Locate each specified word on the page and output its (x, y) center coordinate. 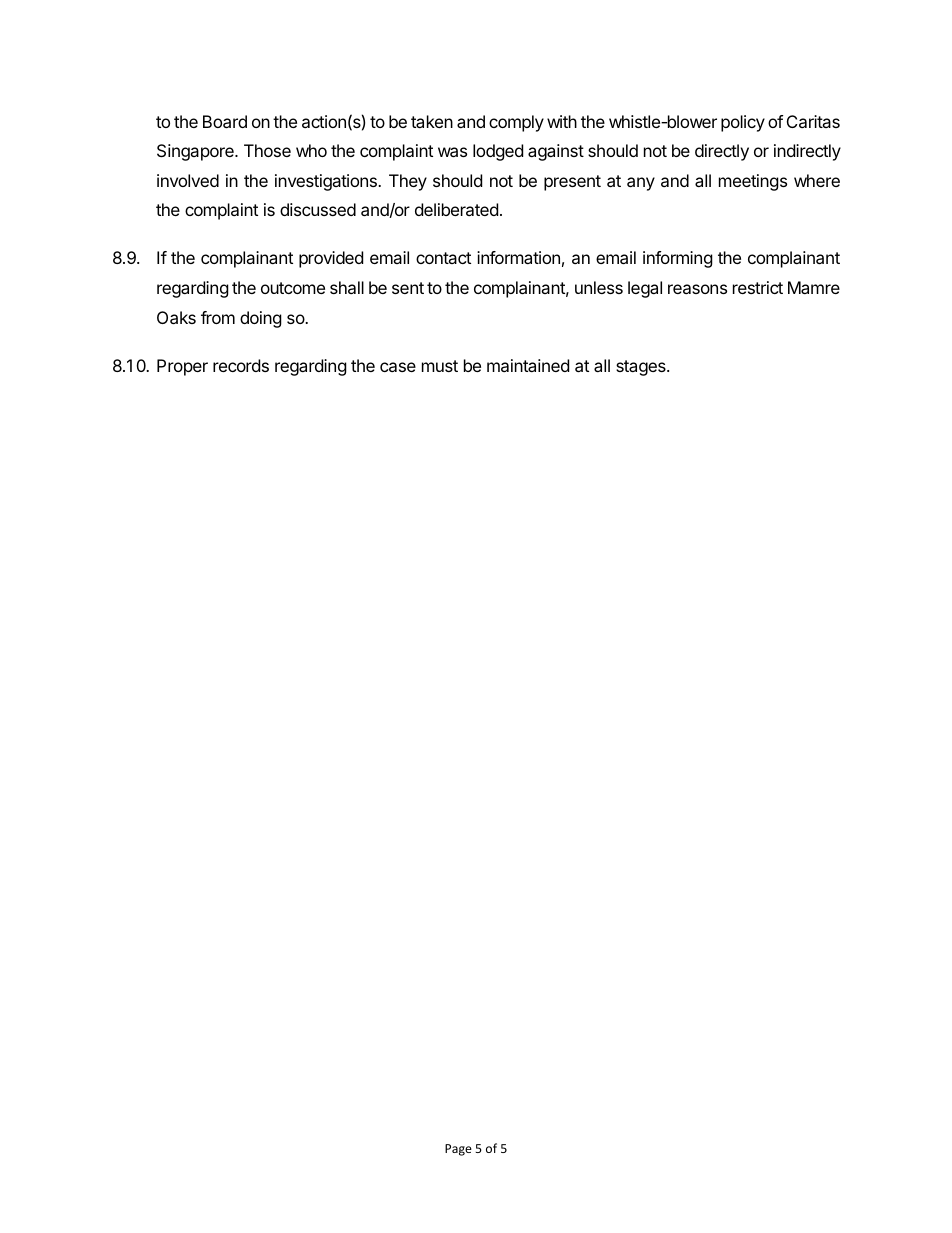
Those (267, 150)
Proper (182, 367)
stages (642, 368)
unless (599, 287)
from (218, 317)
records (241, 365)
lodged (498, 152)
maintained (528, 365)
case (398, 367)
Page (458, 1150)
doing (261, 319)
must (440, 366)
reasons (697, 289)
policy (743, 123)
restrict (758, 287)
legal (645, 289)
